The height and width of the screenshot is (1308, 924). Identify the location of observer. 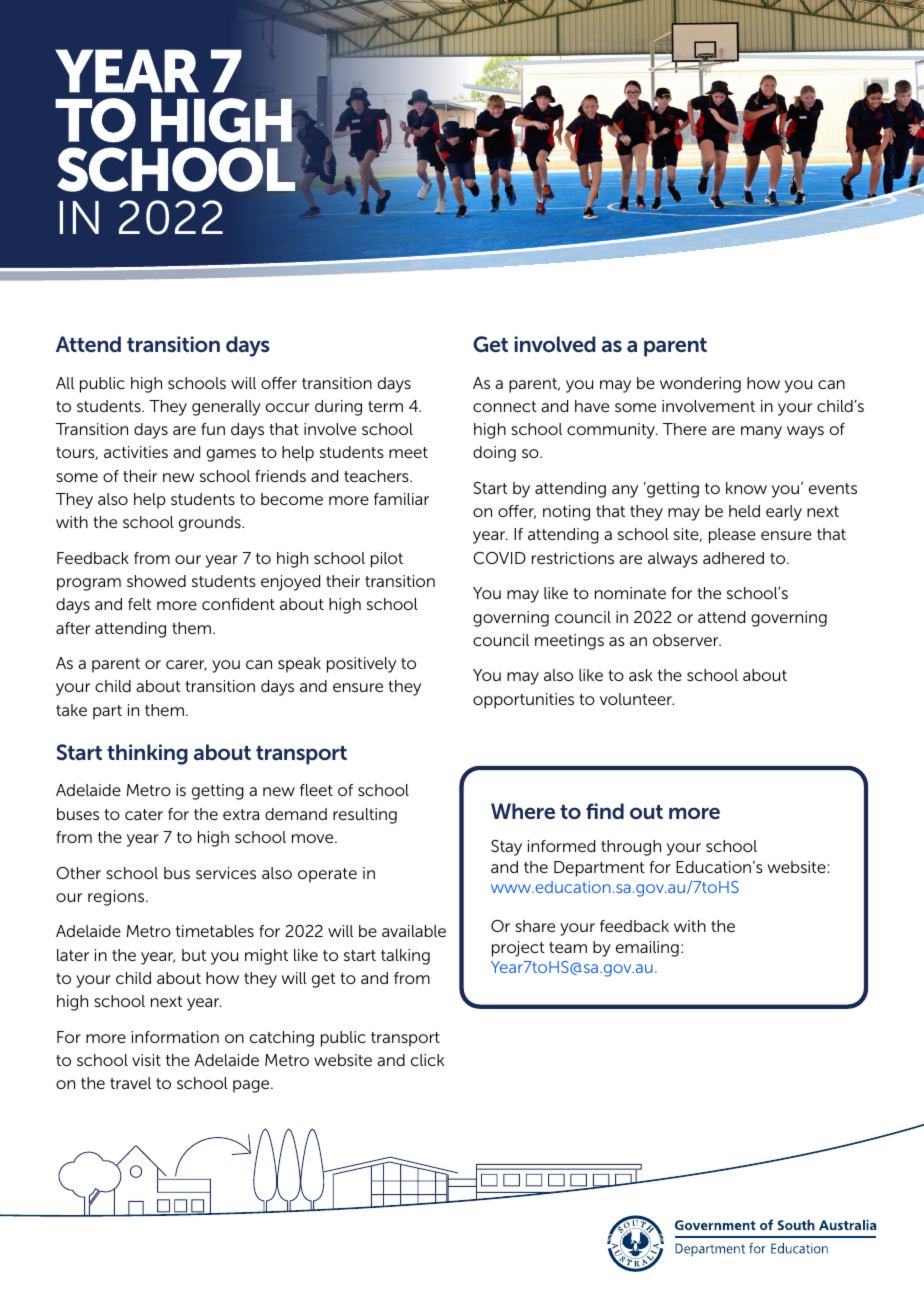
(687, 640).
